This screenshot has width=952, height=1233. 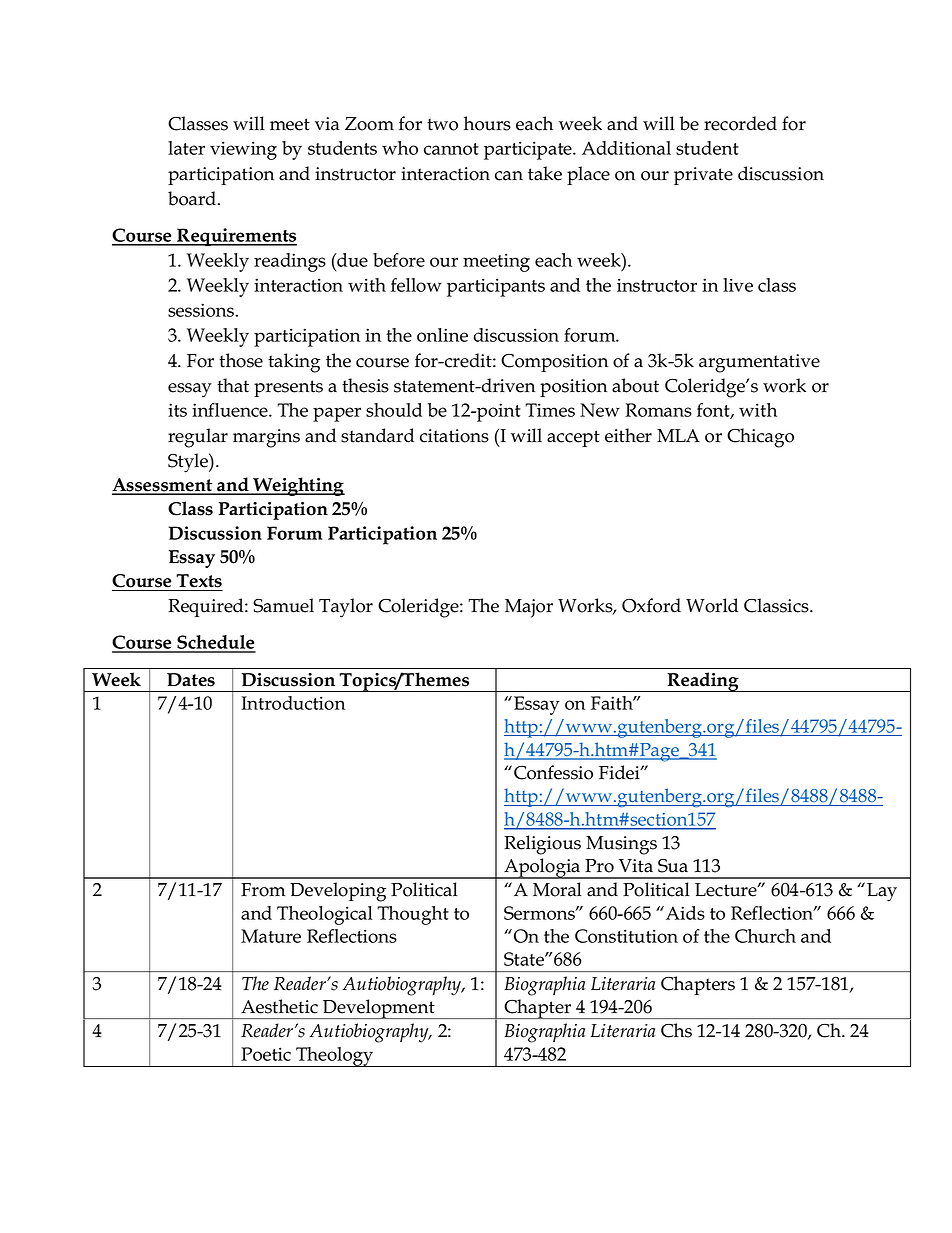 What do you see at coordinates (712, 605) in the screenshot?
I see `World` at bounding box center [712, 605].
